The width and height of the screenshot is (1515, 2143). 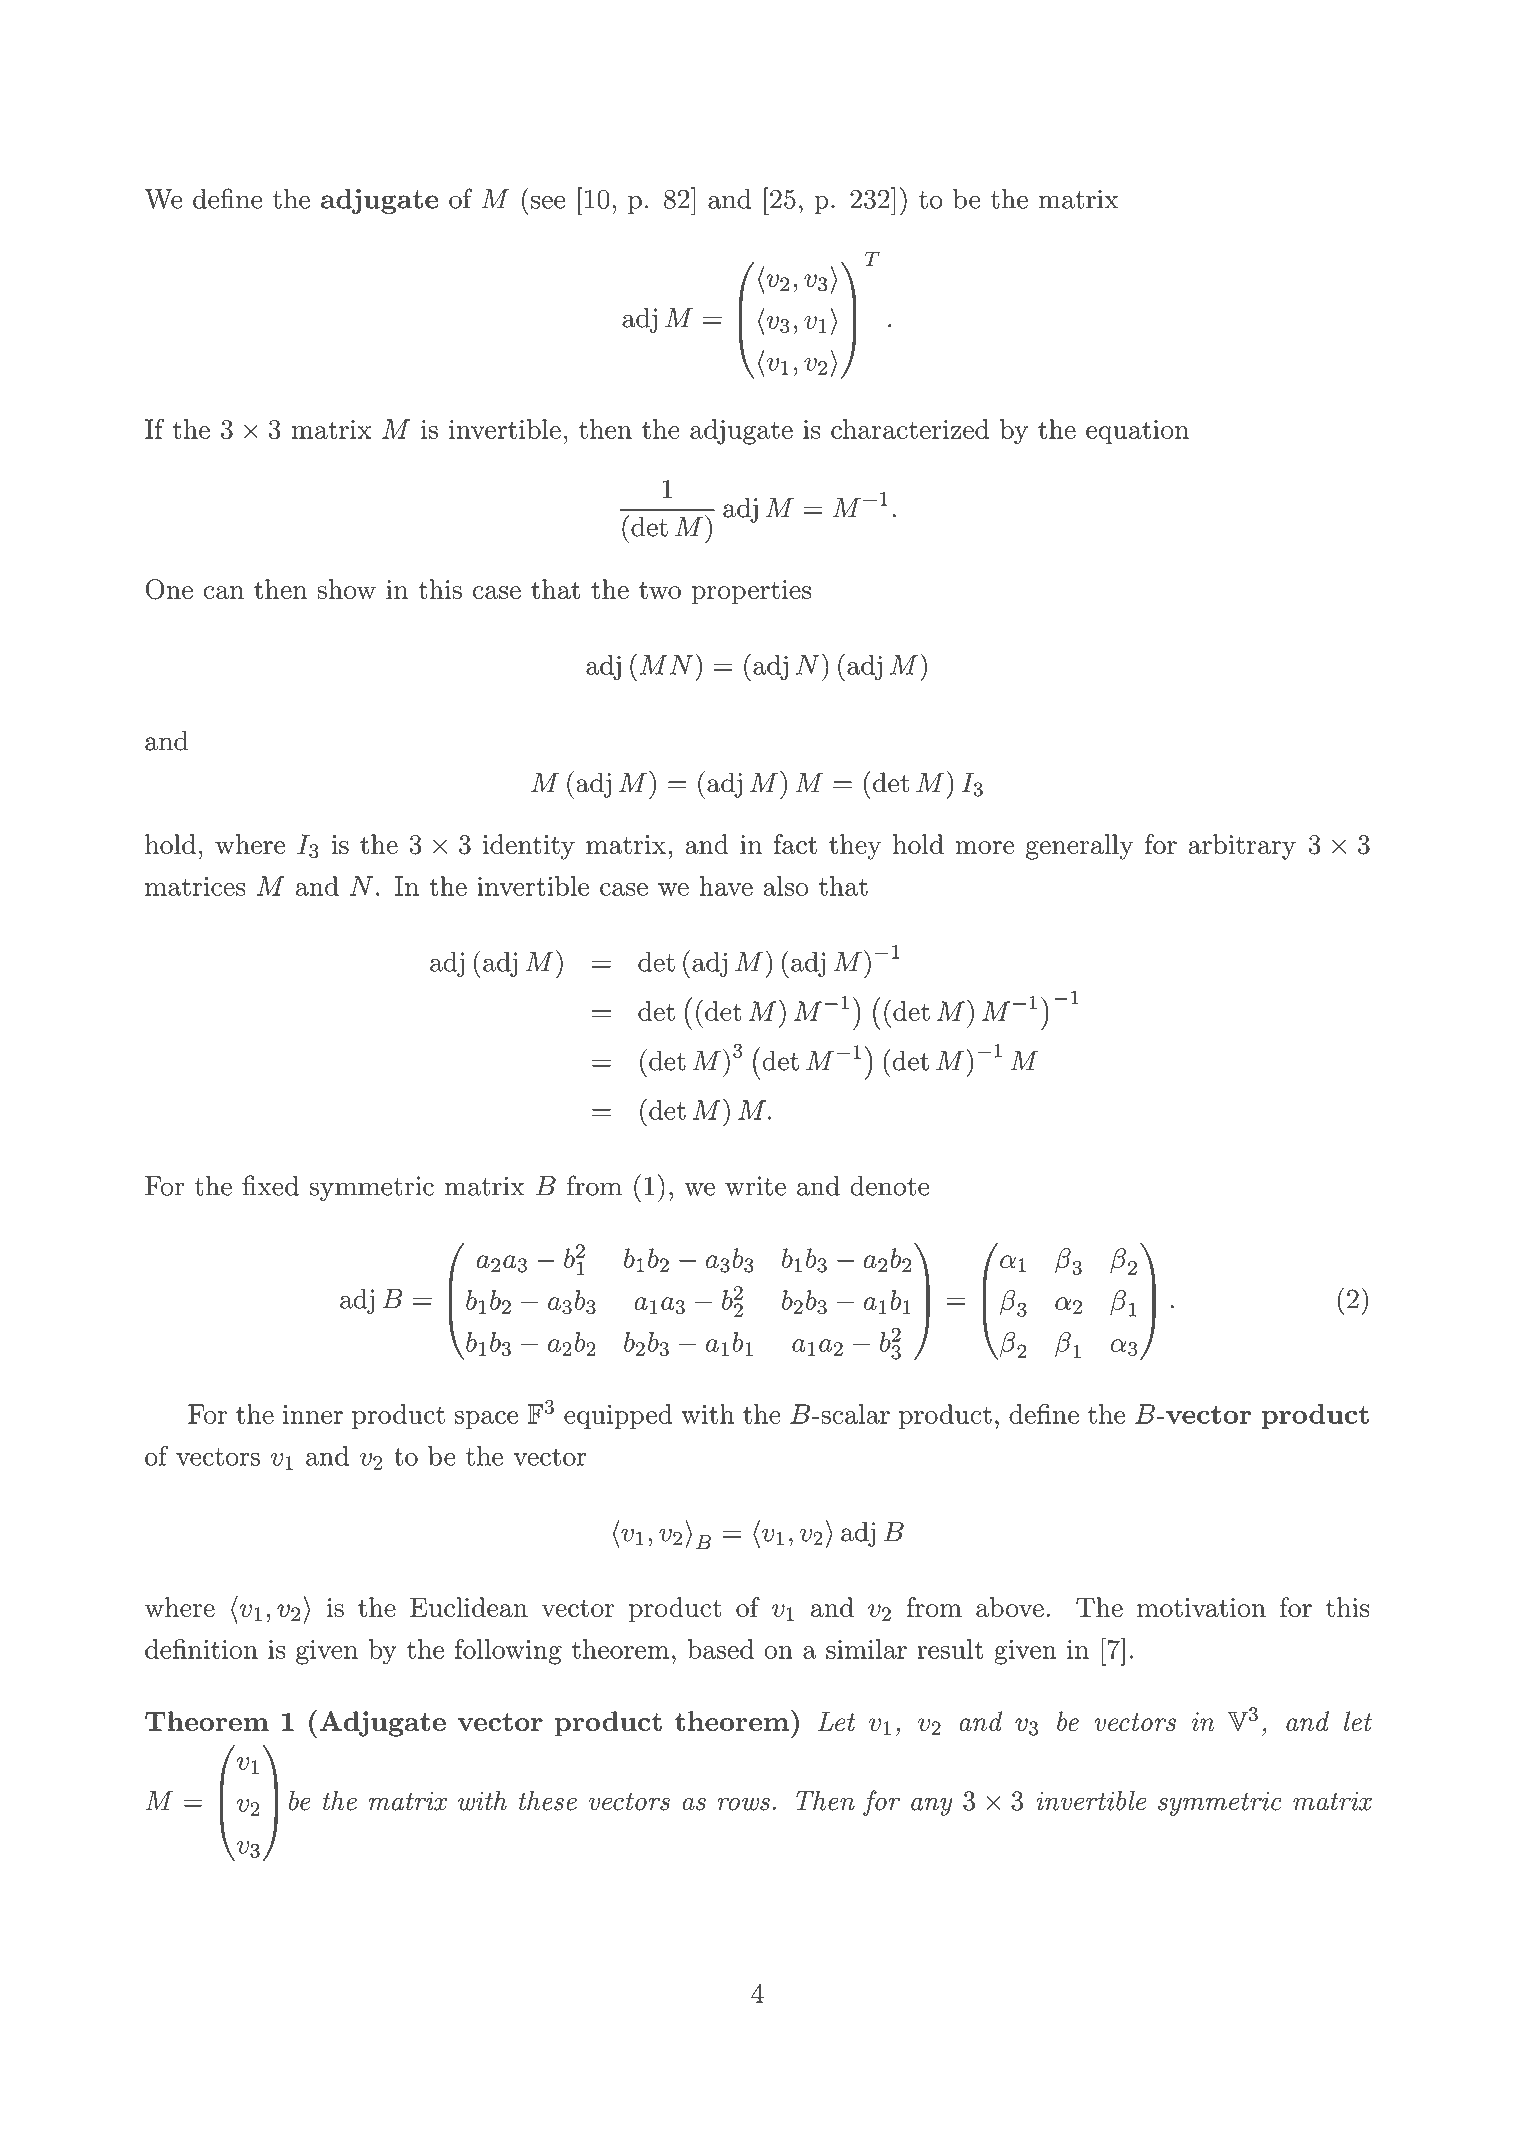 What do you see at coordinates (548, 202) in the screenshot?
I see `see` at bounding box center [548, 202].
